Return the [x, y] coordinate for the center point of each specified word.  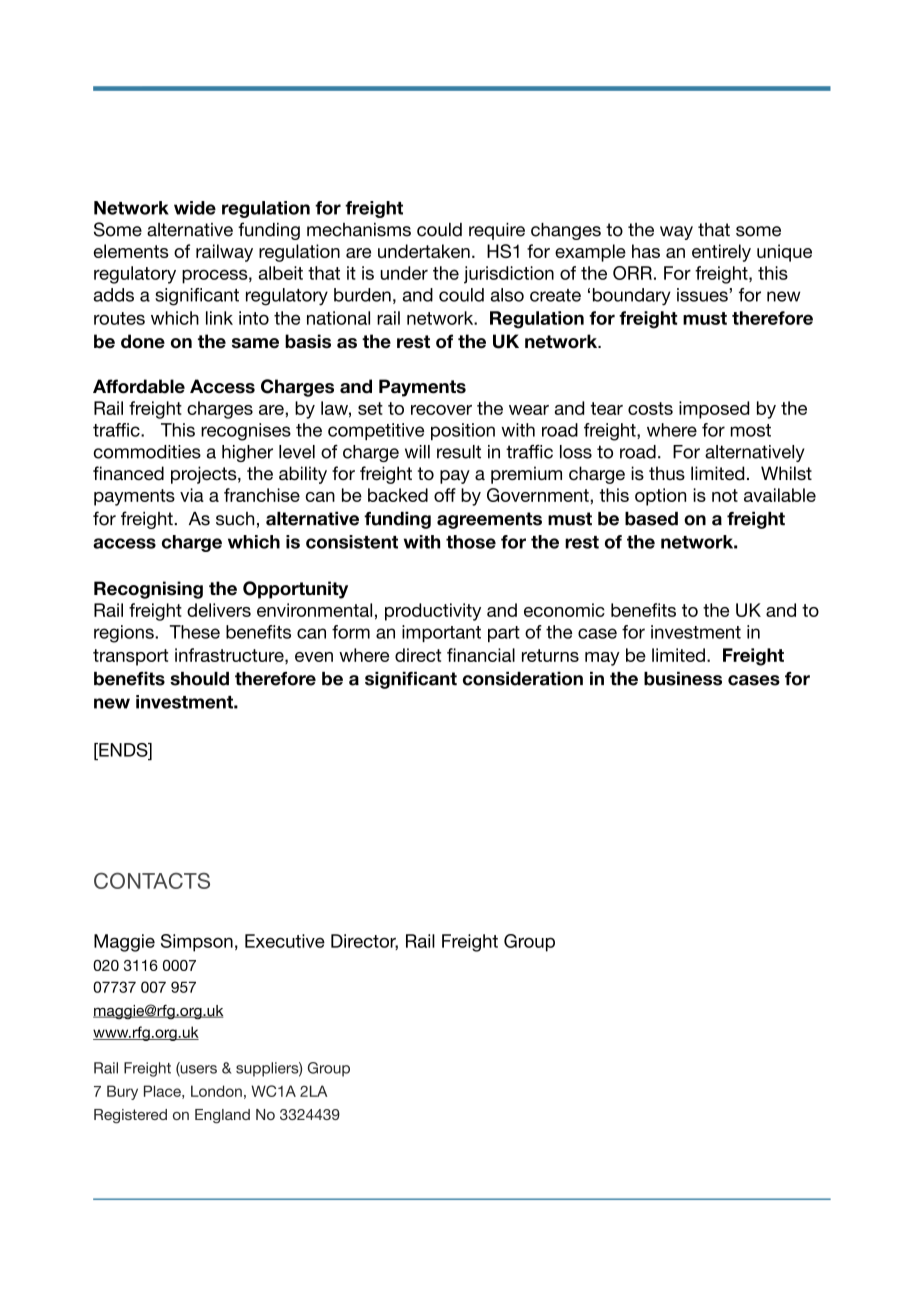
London [216, 1091]
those [471, 542]
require [497, 231]
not [725, 495]
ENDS [123, 750]
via [192, 495]
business [683, 679]
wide [195, 208]
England [222, 1116]
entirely [721, 253]
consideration [523, 679]
